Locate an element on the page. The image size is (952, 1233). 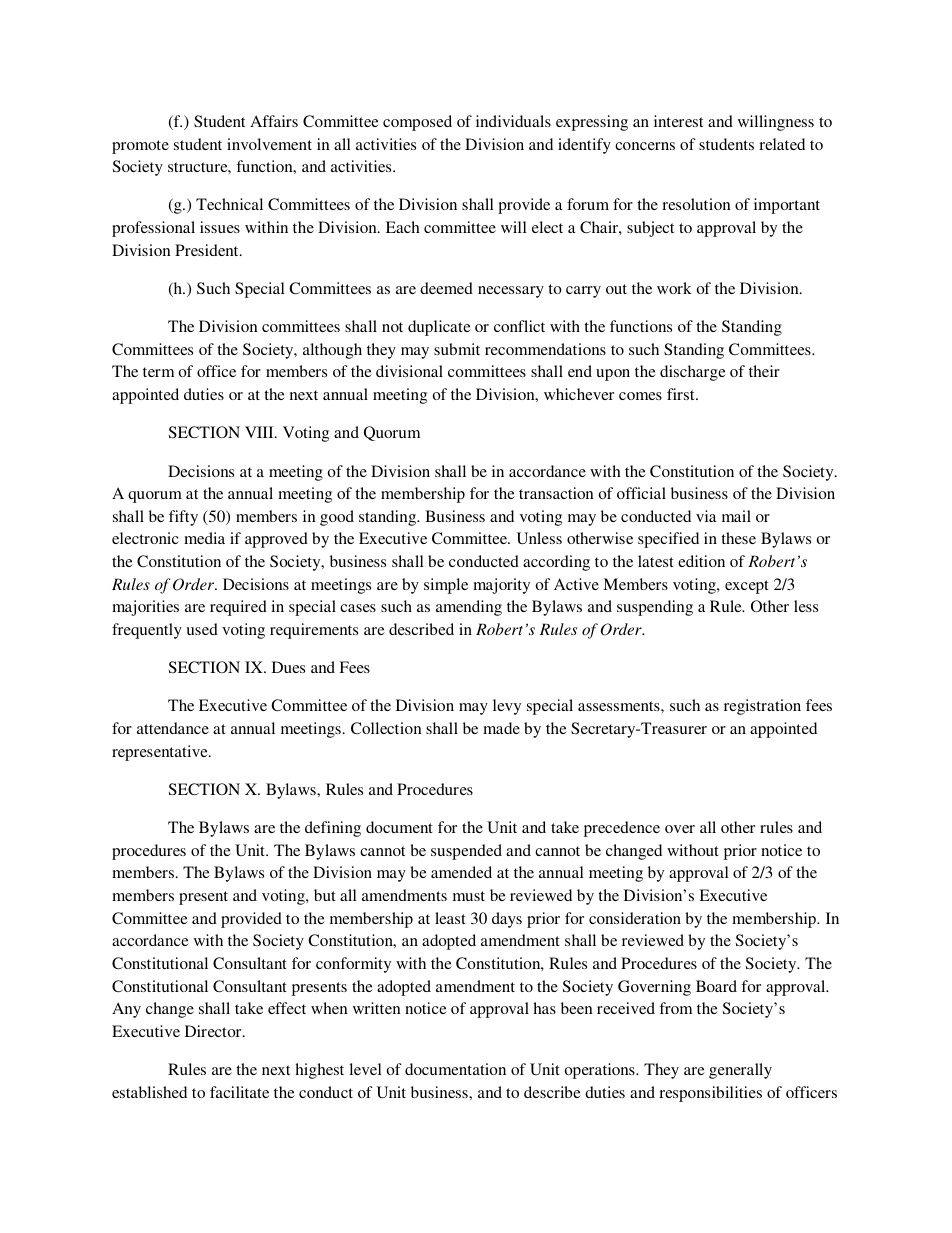
involvement is located at coordinates (269, 144).
